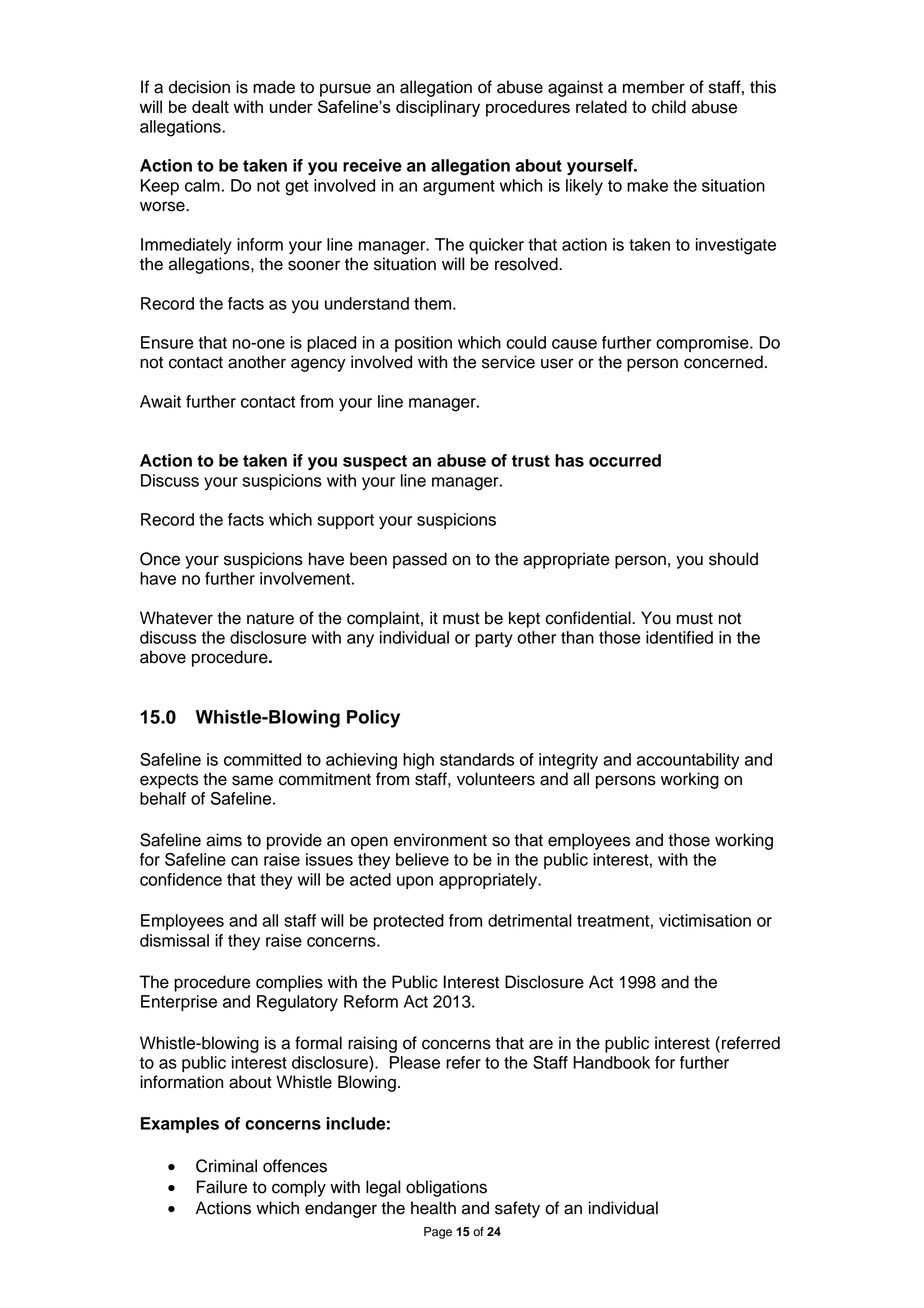 Image resolution: width=924 pixels, height=1308 pixels. I want to click on obligations, so click(446, 1188).
